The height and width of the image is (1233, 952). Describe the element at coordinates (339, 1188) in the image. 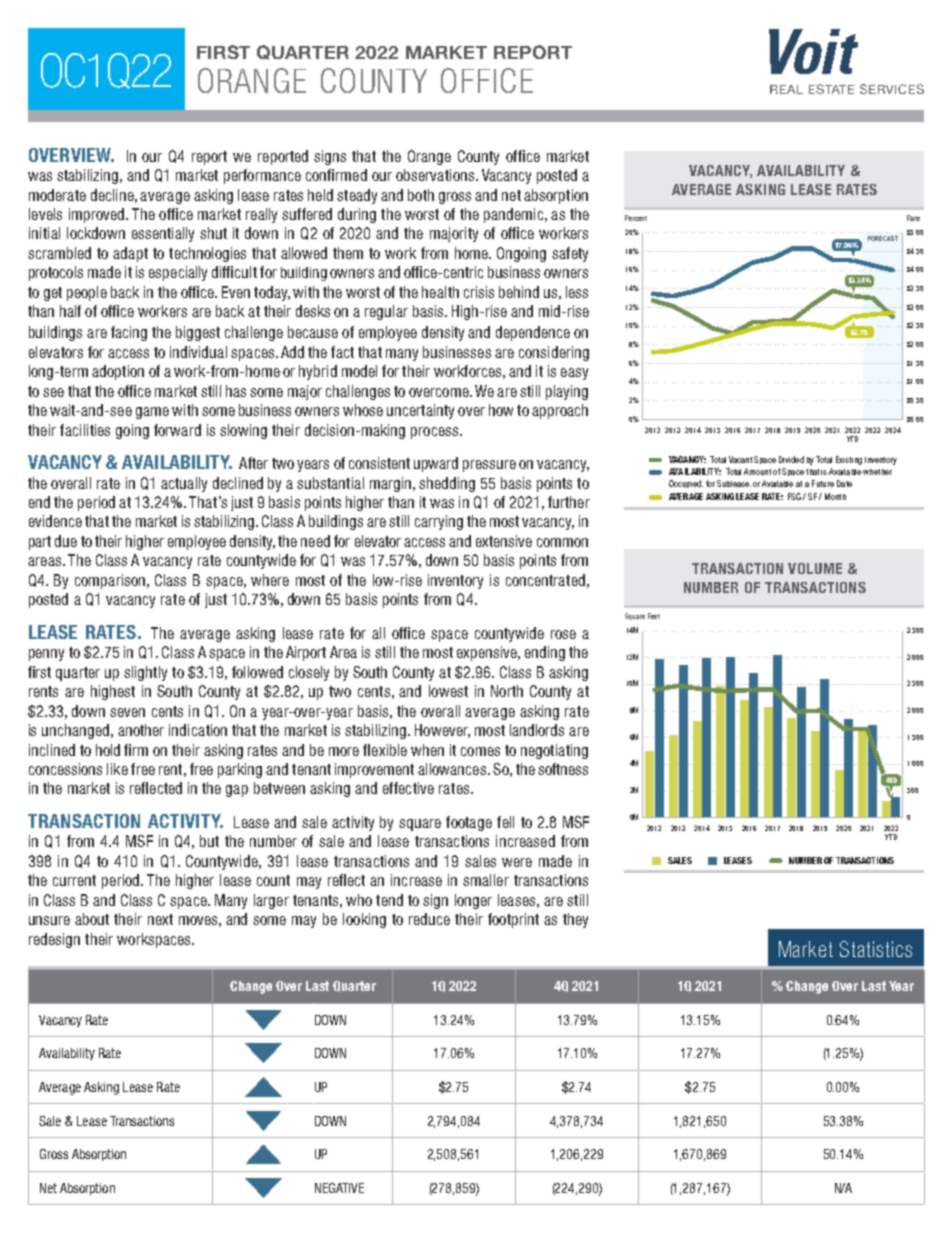

I see `NEGATIVE` at that location.
